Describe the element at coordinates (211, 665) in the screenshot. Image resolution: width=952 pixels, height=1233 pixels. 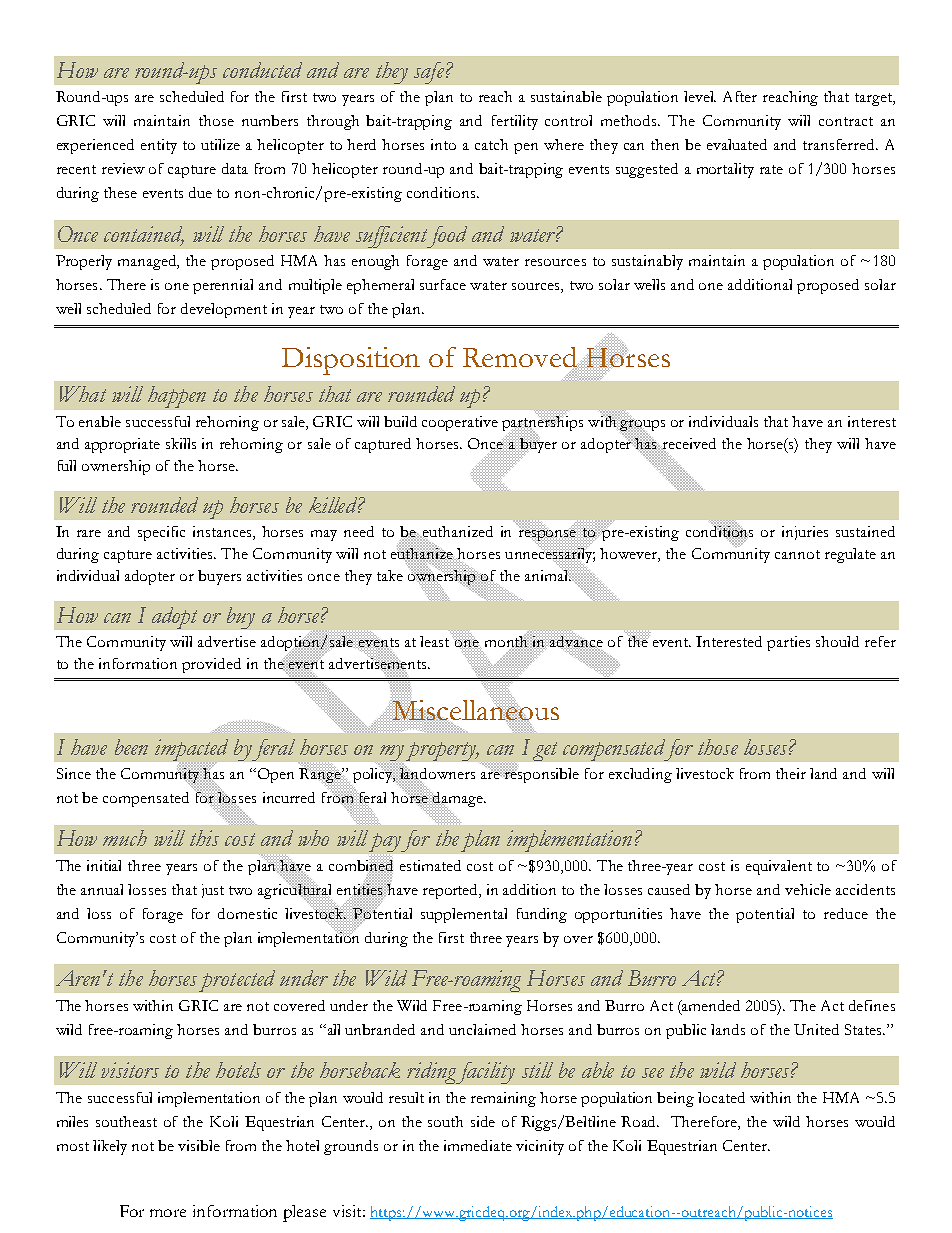
I see `provided` at that location.
